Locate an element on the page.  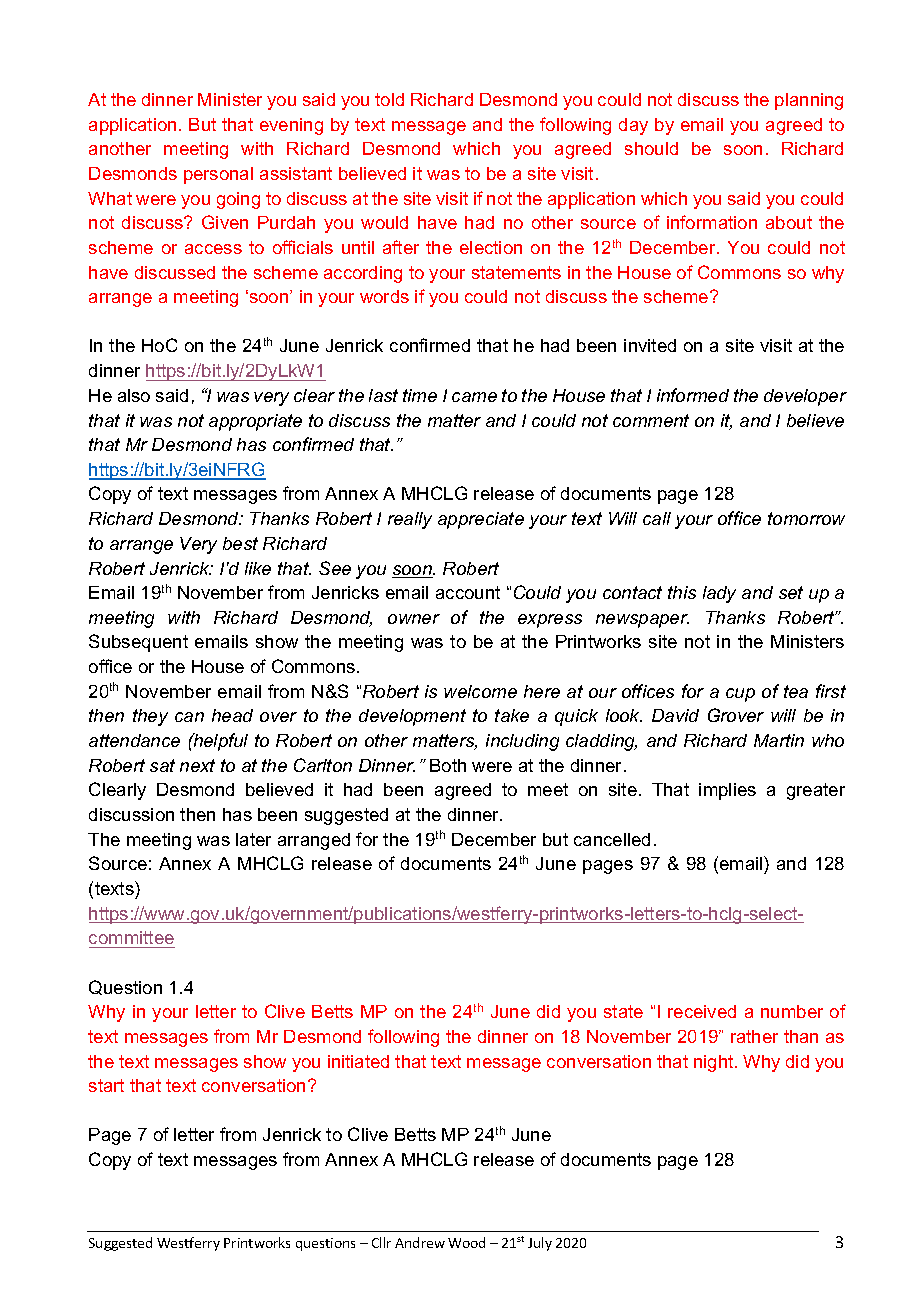
told is located at coordinates (389, 99).
